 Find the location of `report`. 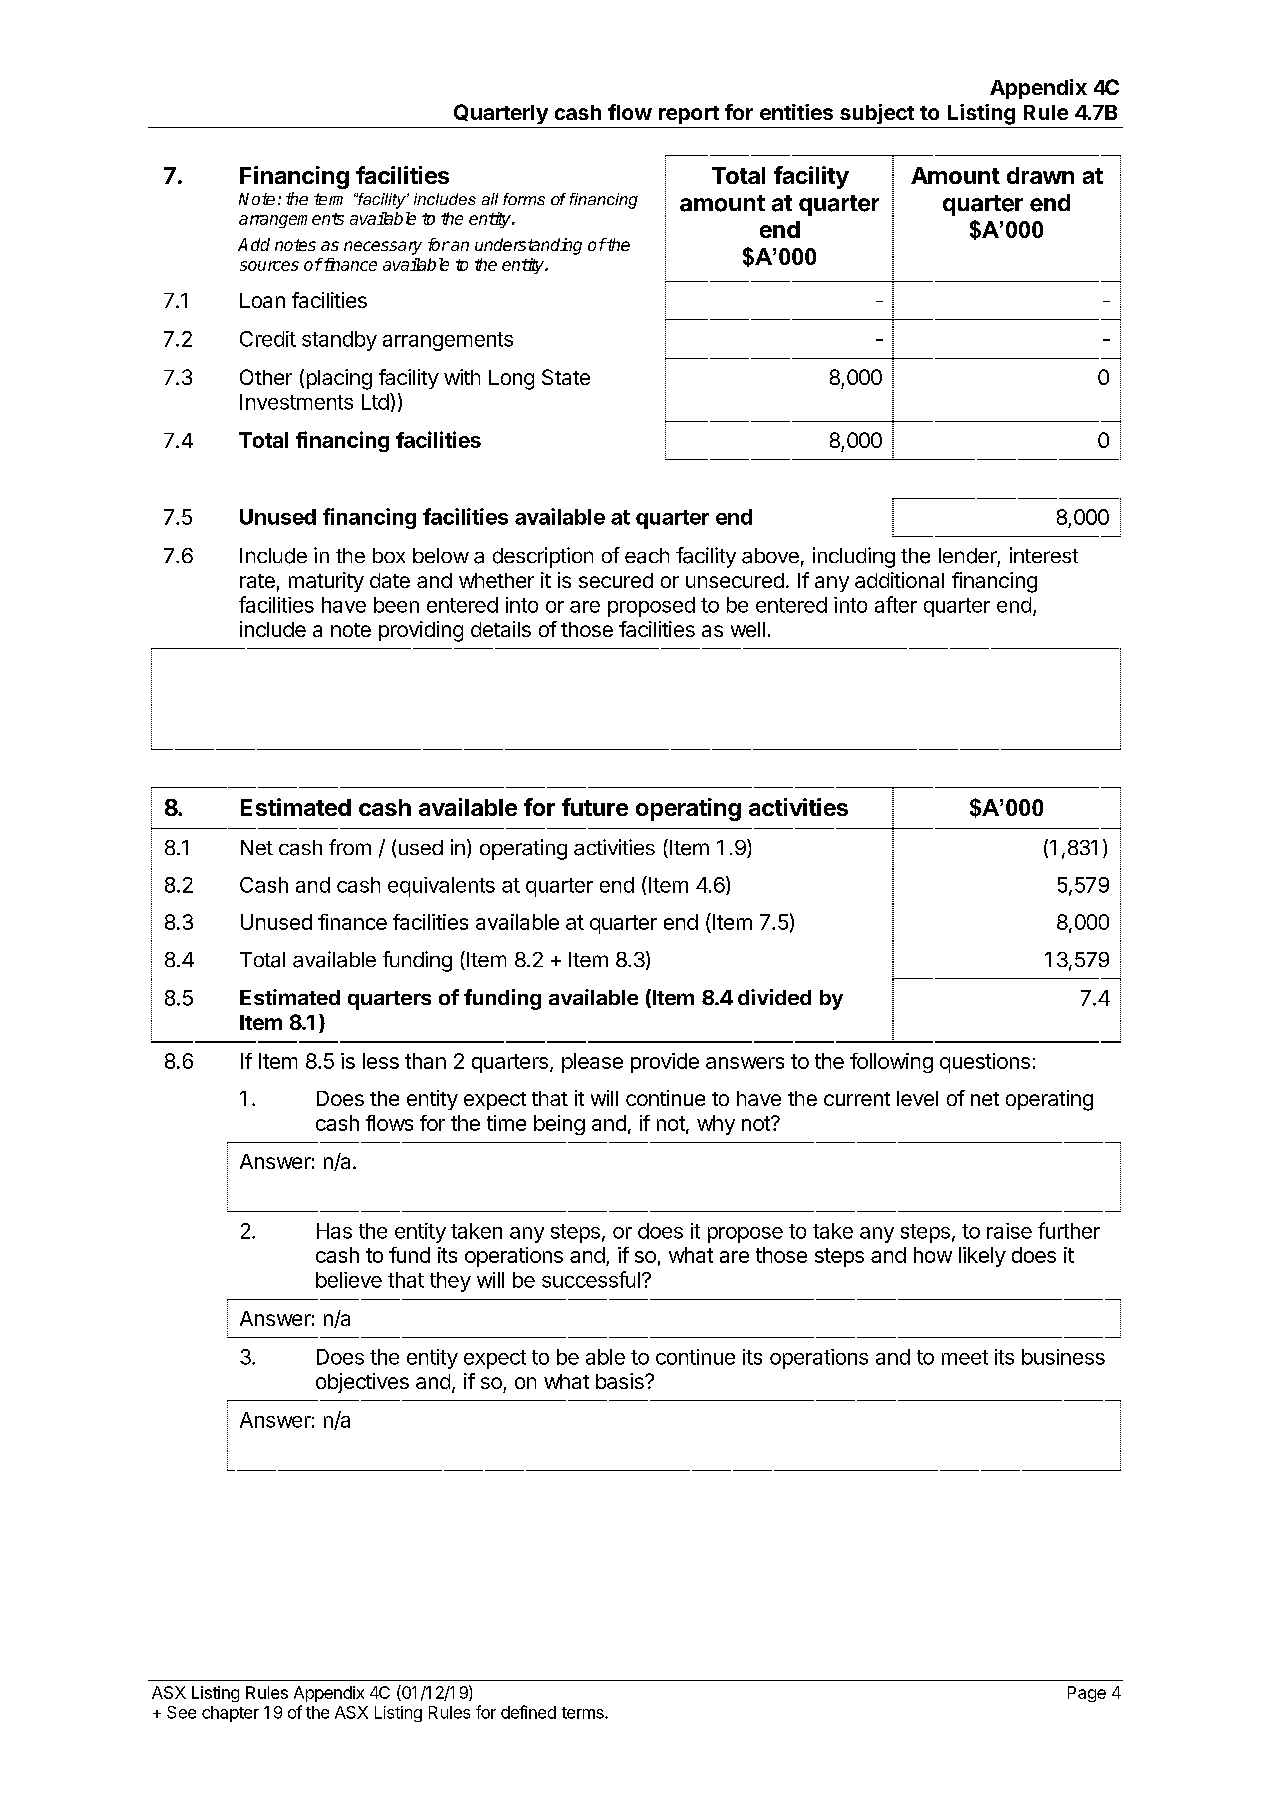

report is located at coordinates (689, 115).
